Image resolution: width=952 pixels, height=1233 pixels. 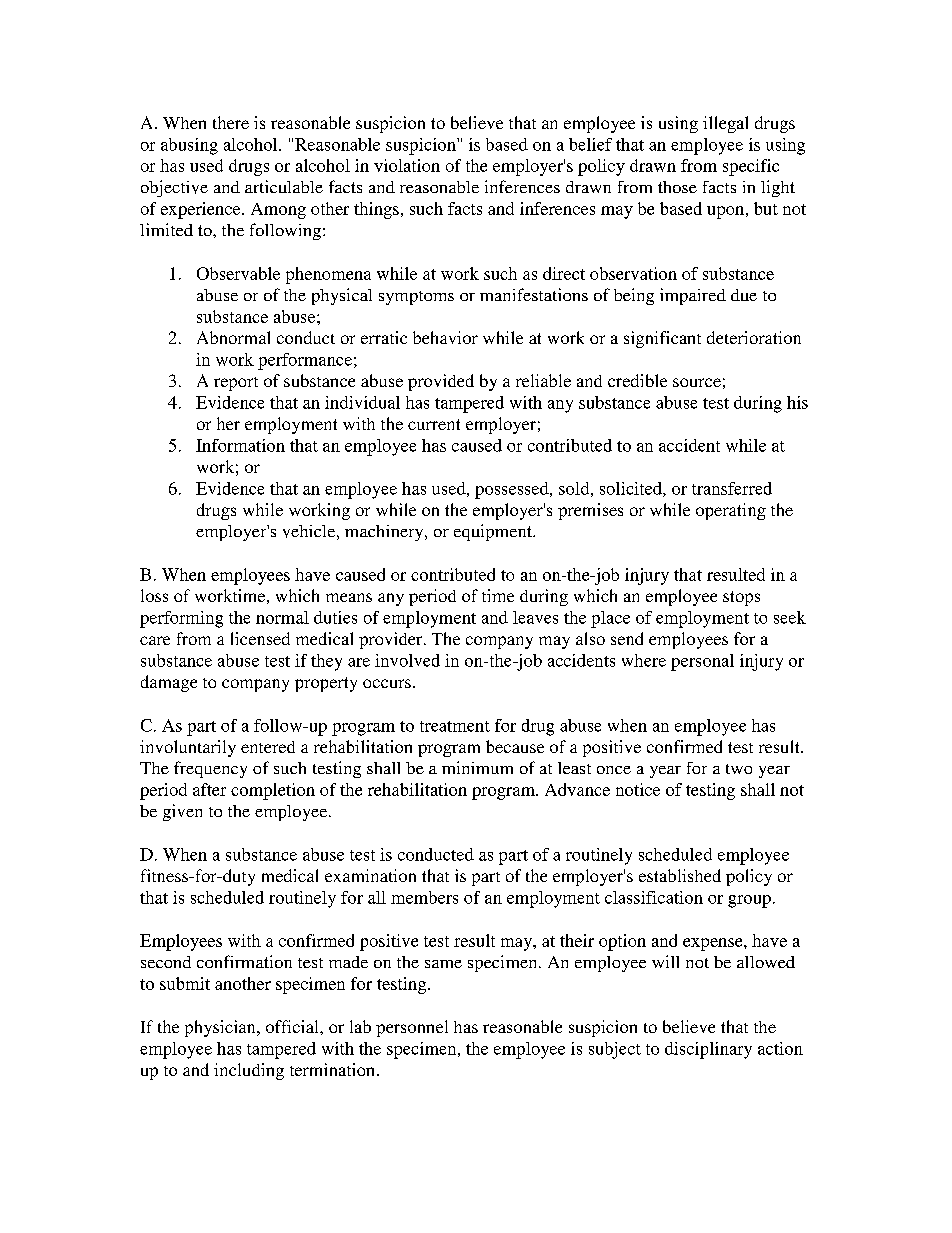 What do you see at coordinates (535, 617) in the document?
I see `leaves` at bounding box center [535, 617].
